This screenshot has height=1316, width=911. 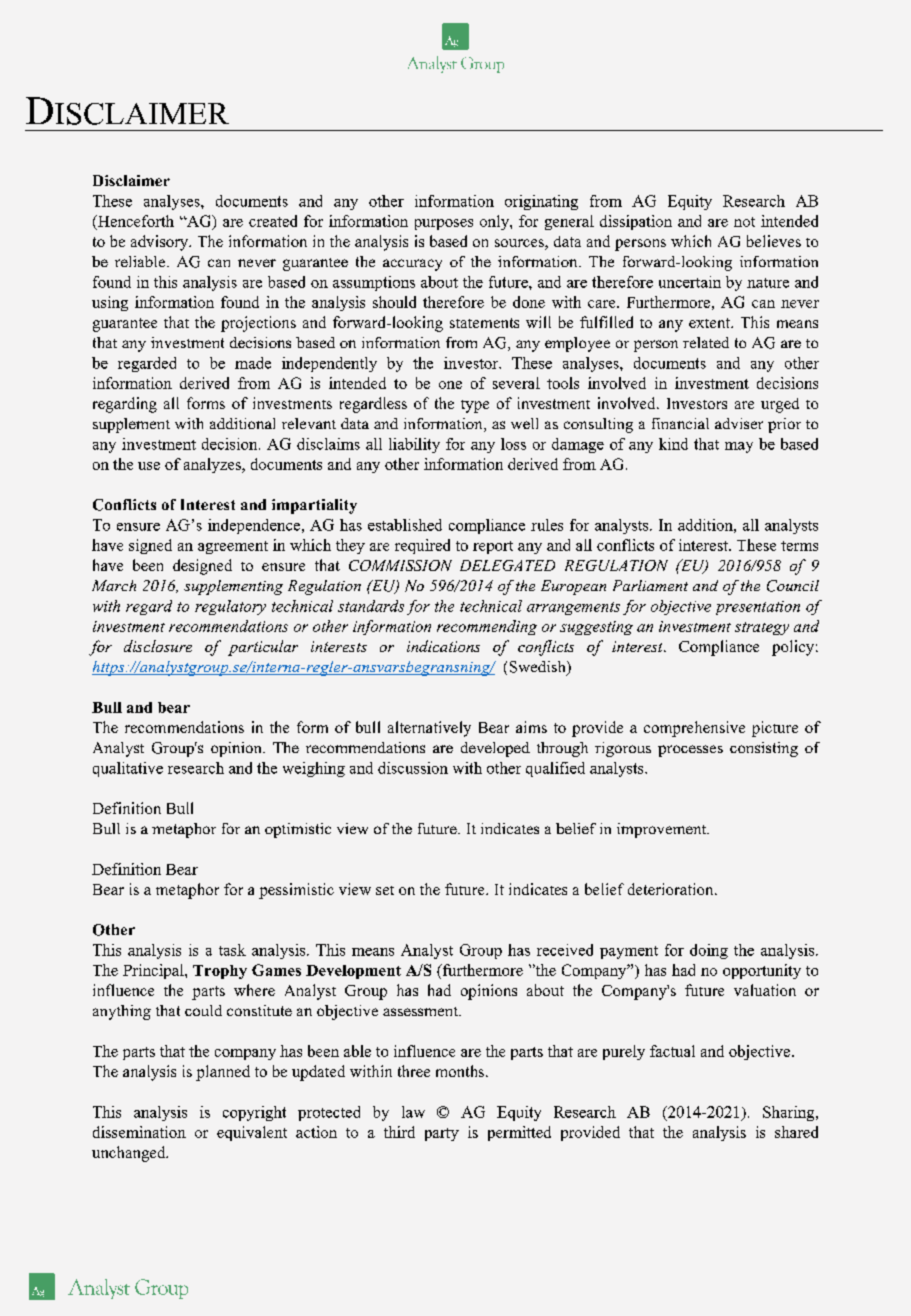 What do you see at coordinates (139, 1132) in the screenshot?
I see `dissemination` at bounding box center [139, 1132].
